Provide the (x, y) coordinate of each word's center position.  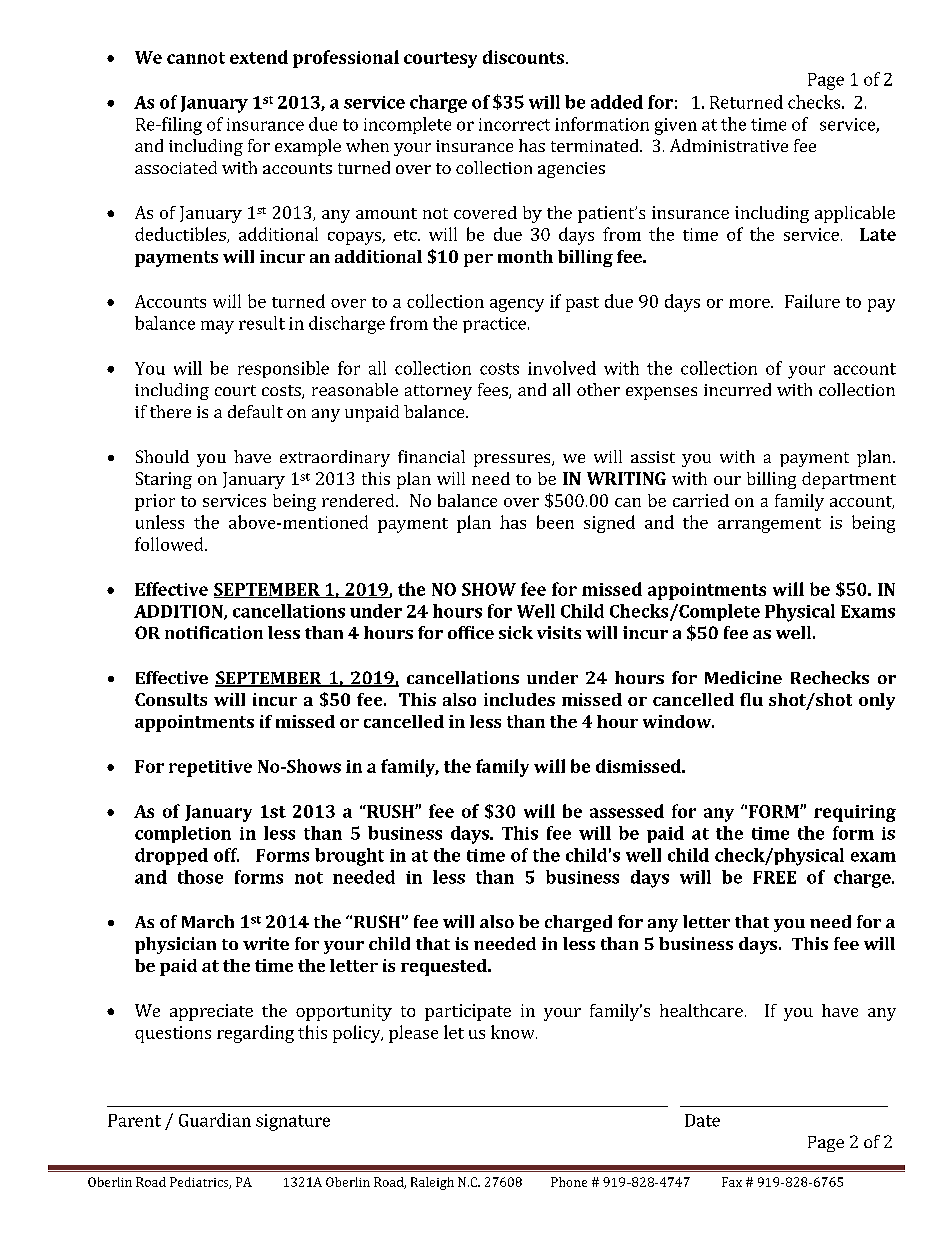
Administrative (729, 145)
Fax (732, 1182)
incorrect (514, 124)
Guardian (215, 1120)
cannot (196, 58)
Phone (569, 1182)
